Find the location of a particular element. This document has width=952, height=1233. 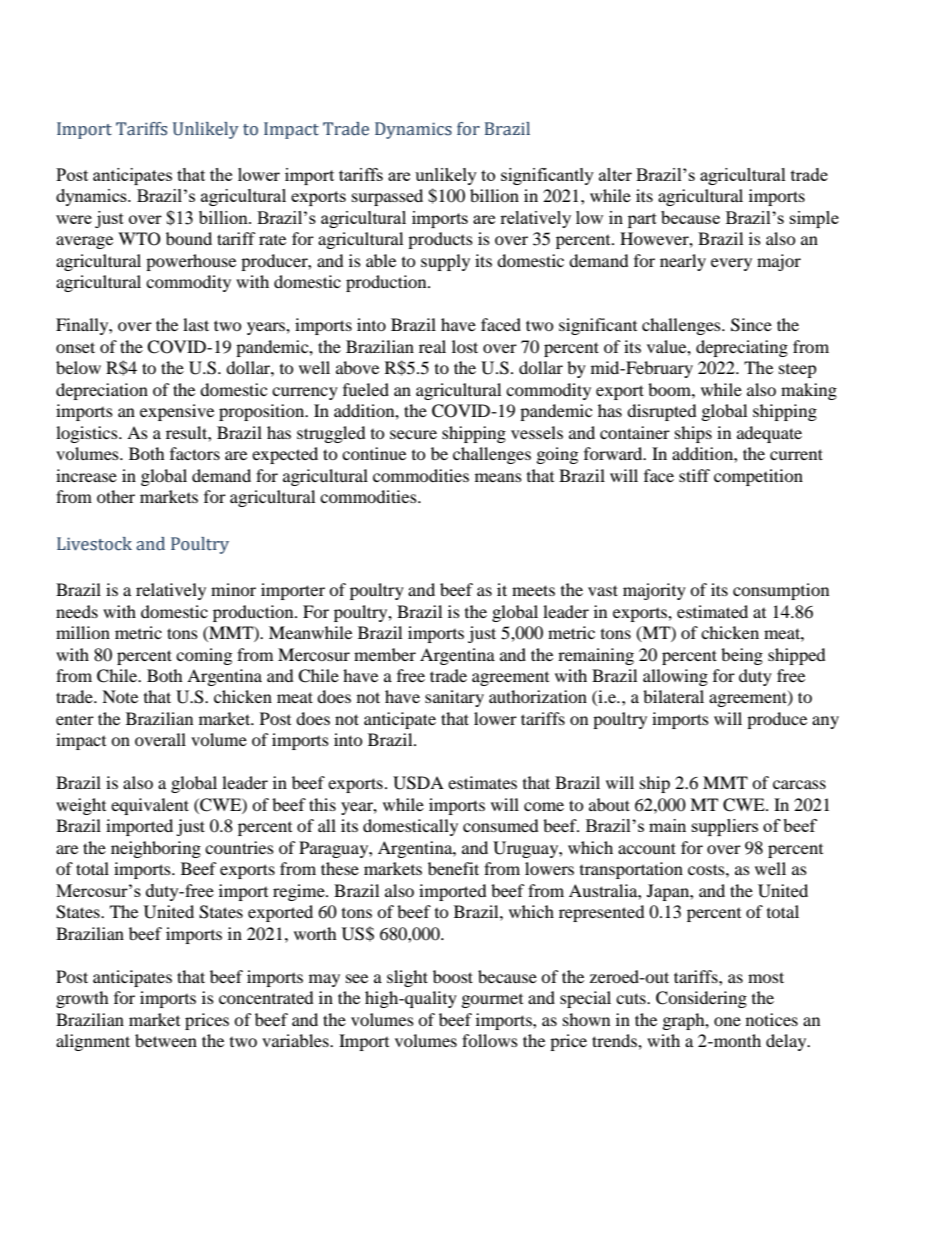

simple is located at coordinates (814, 219).
